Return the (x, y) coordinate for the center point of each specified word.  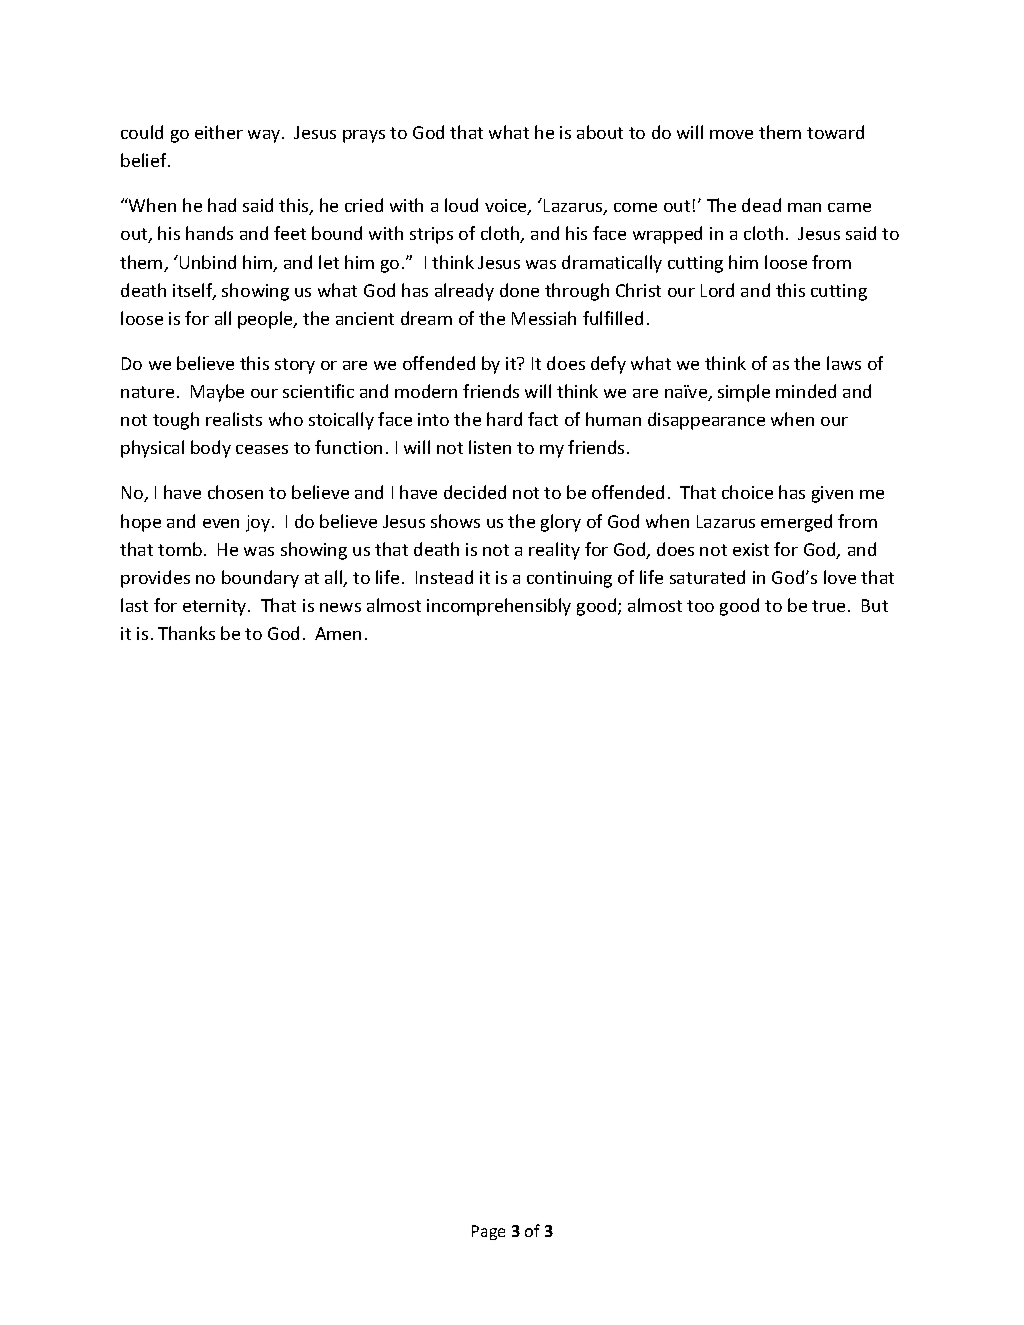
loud (461, 205)
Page (488, 1232)
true (828, 606)
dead (761, 205)
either (219, 132)
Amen (338, 633)
